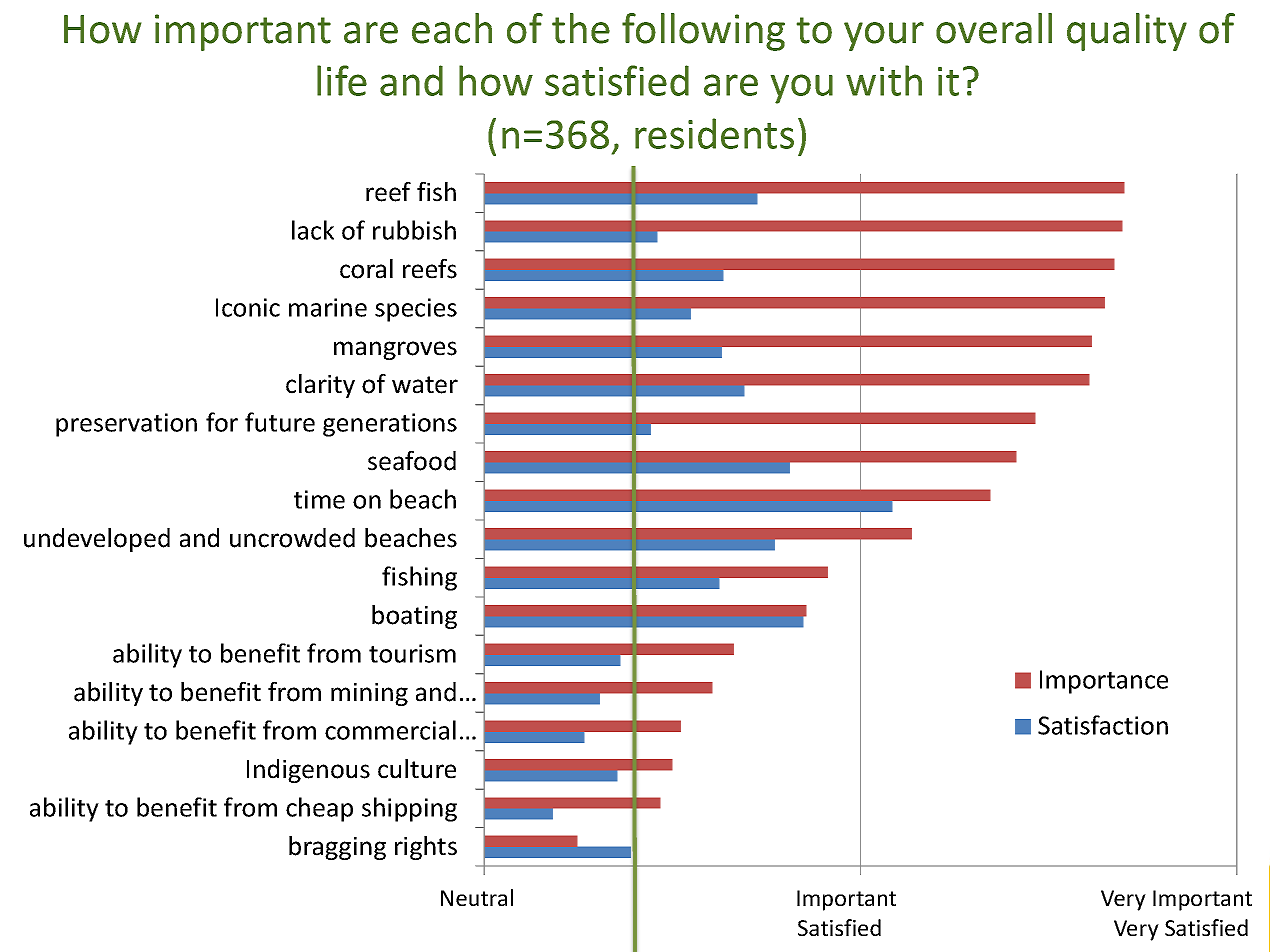 Image resolution: width=1270 pixels, height=952 pixels. I want to click on uncrowded, so click(292, 538).
